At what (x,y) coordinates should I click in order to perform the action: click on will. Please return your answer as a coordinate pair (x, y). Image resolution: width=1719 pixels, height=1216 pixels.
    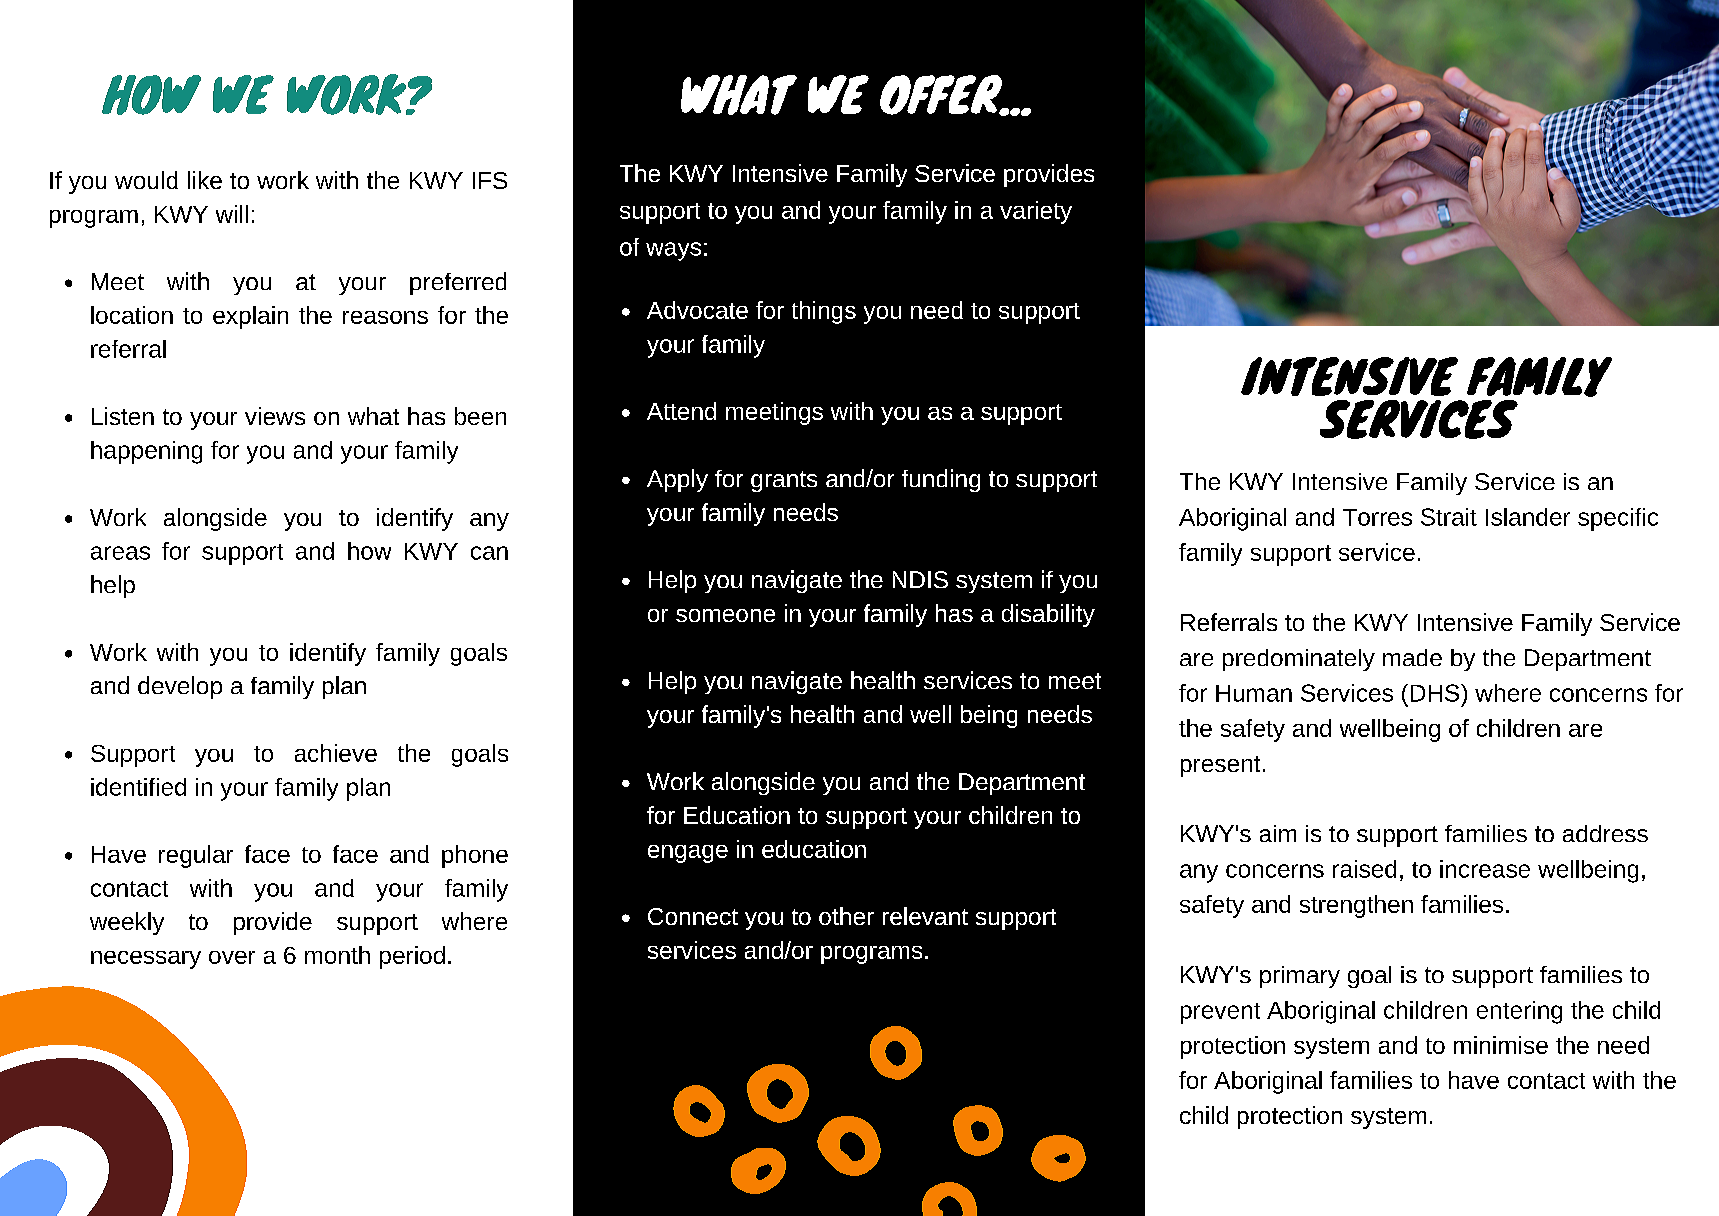
    Looking at the image, I should click on (232, 214).
